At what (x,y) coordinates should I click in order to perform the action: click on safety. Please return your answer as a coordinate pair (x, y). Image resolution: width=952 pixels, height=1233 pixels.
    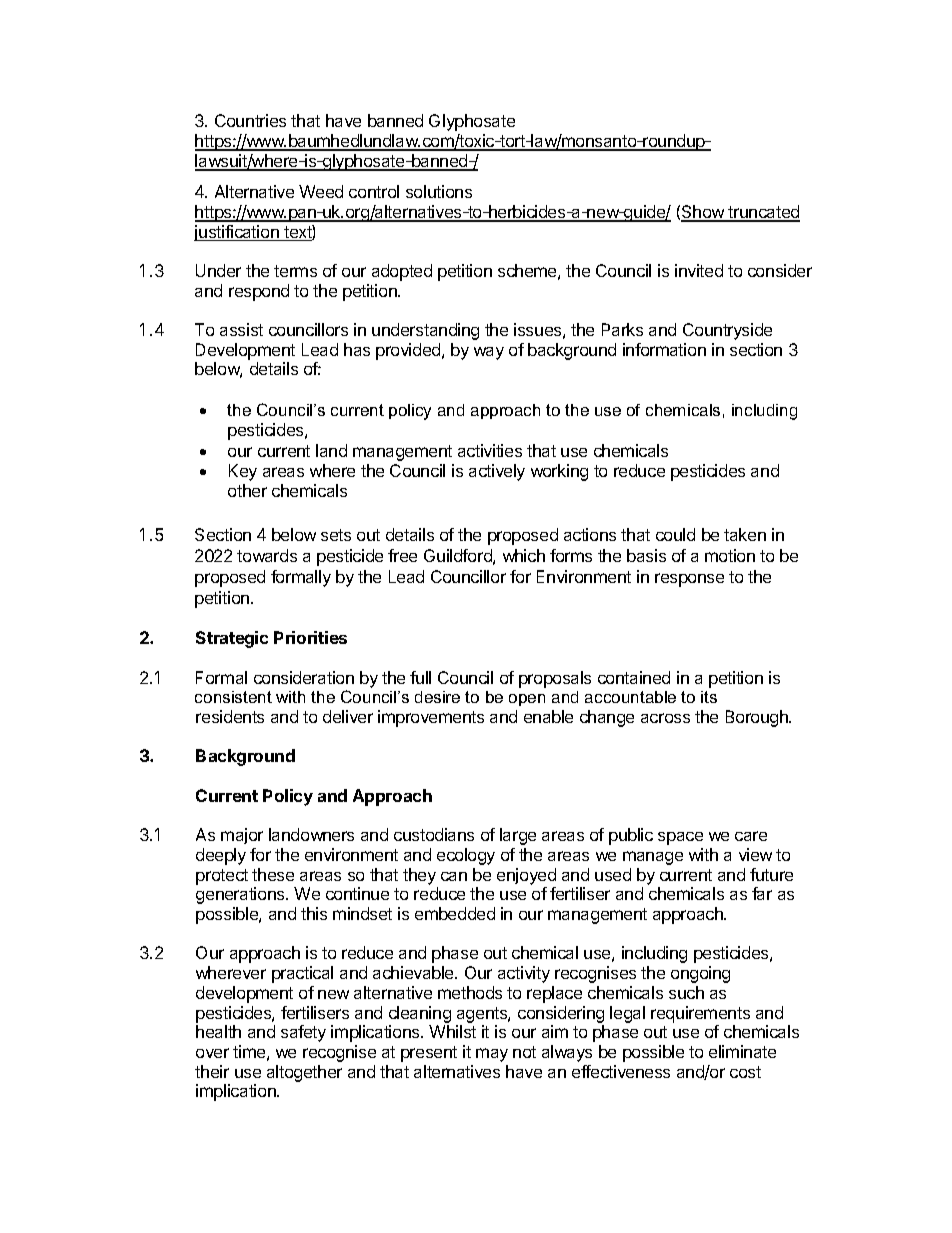
    Looking at the image, I should click on (303, 1033).
